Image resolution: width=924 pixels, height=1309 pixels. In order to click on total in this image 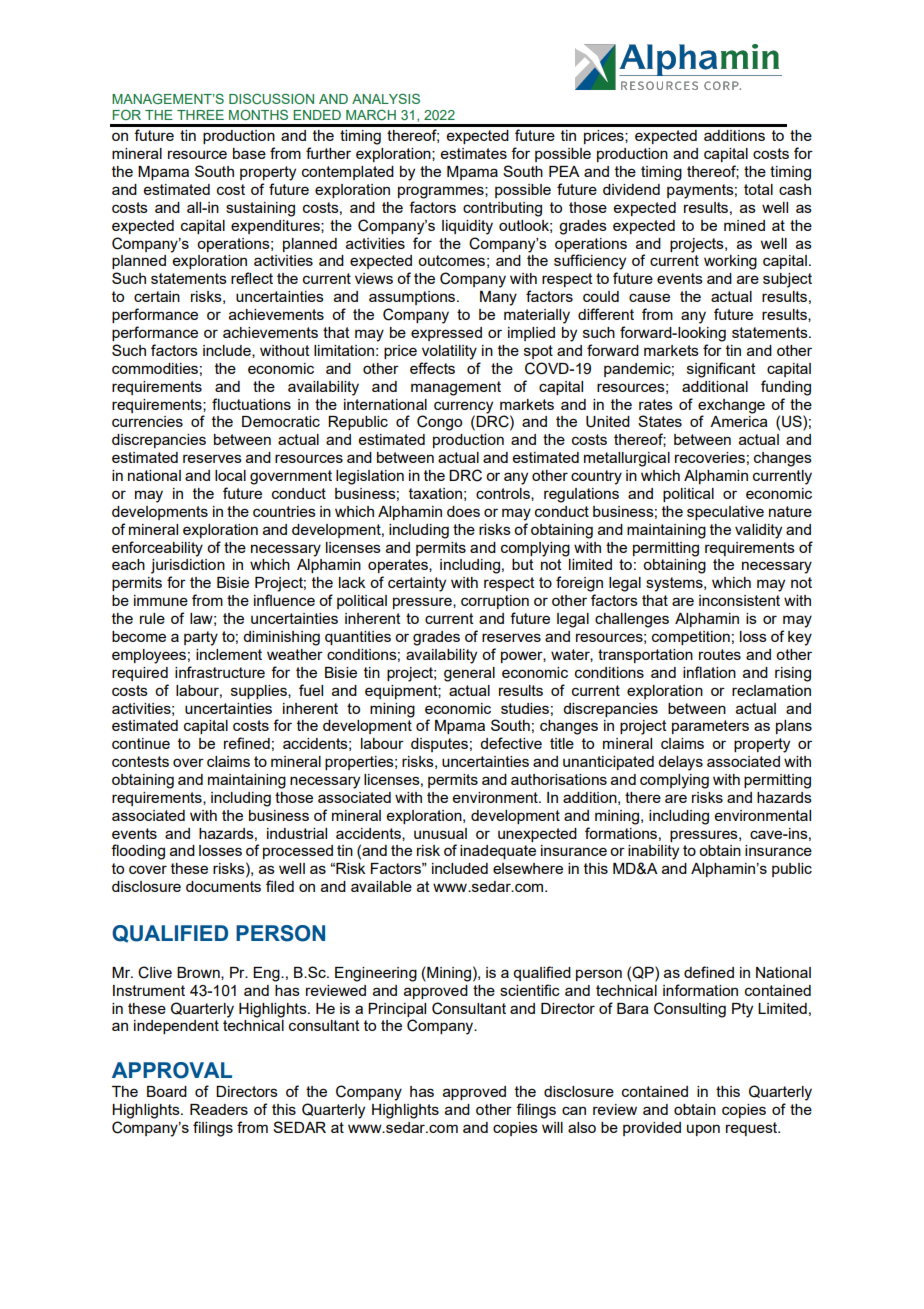, I will do `click(758, 189)`.
